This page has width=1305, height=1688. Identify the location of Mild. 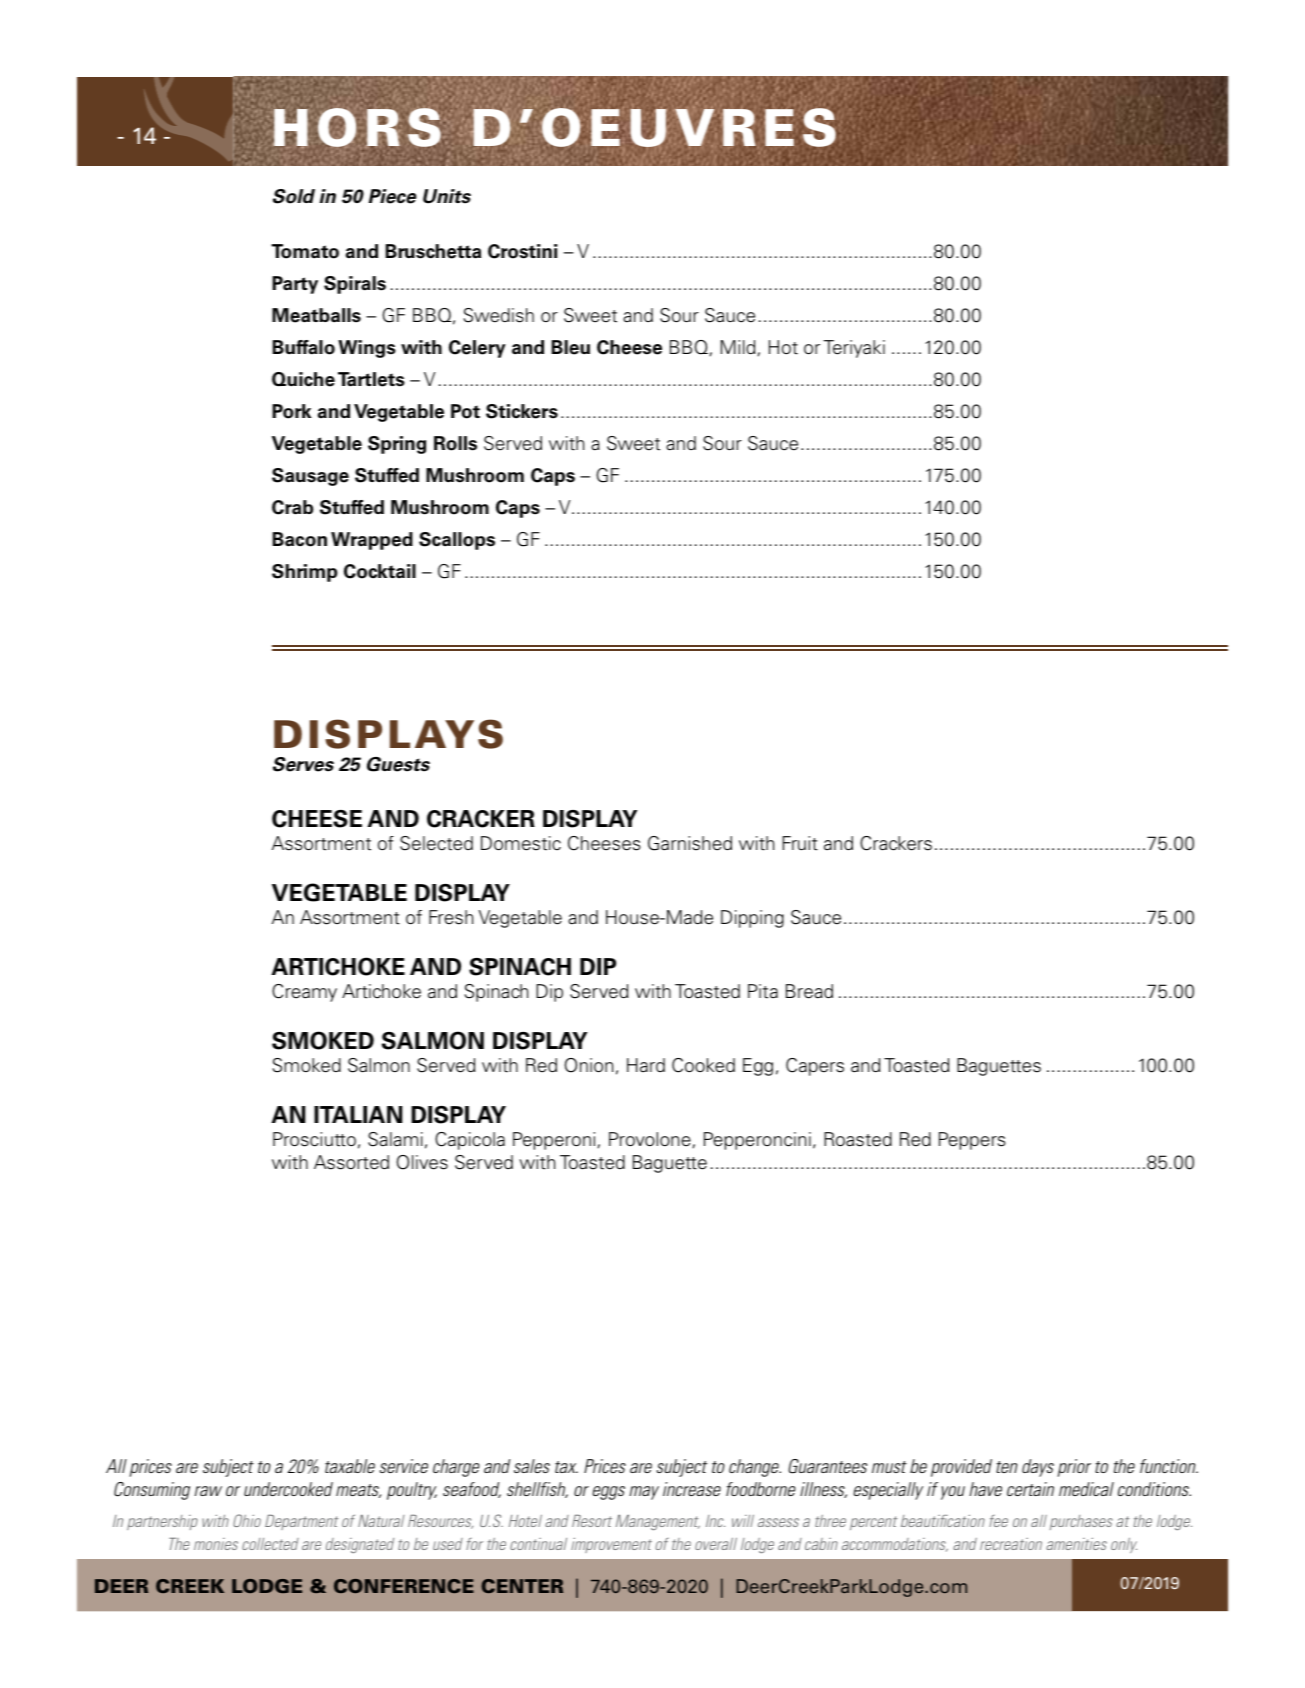
(738, 347).
